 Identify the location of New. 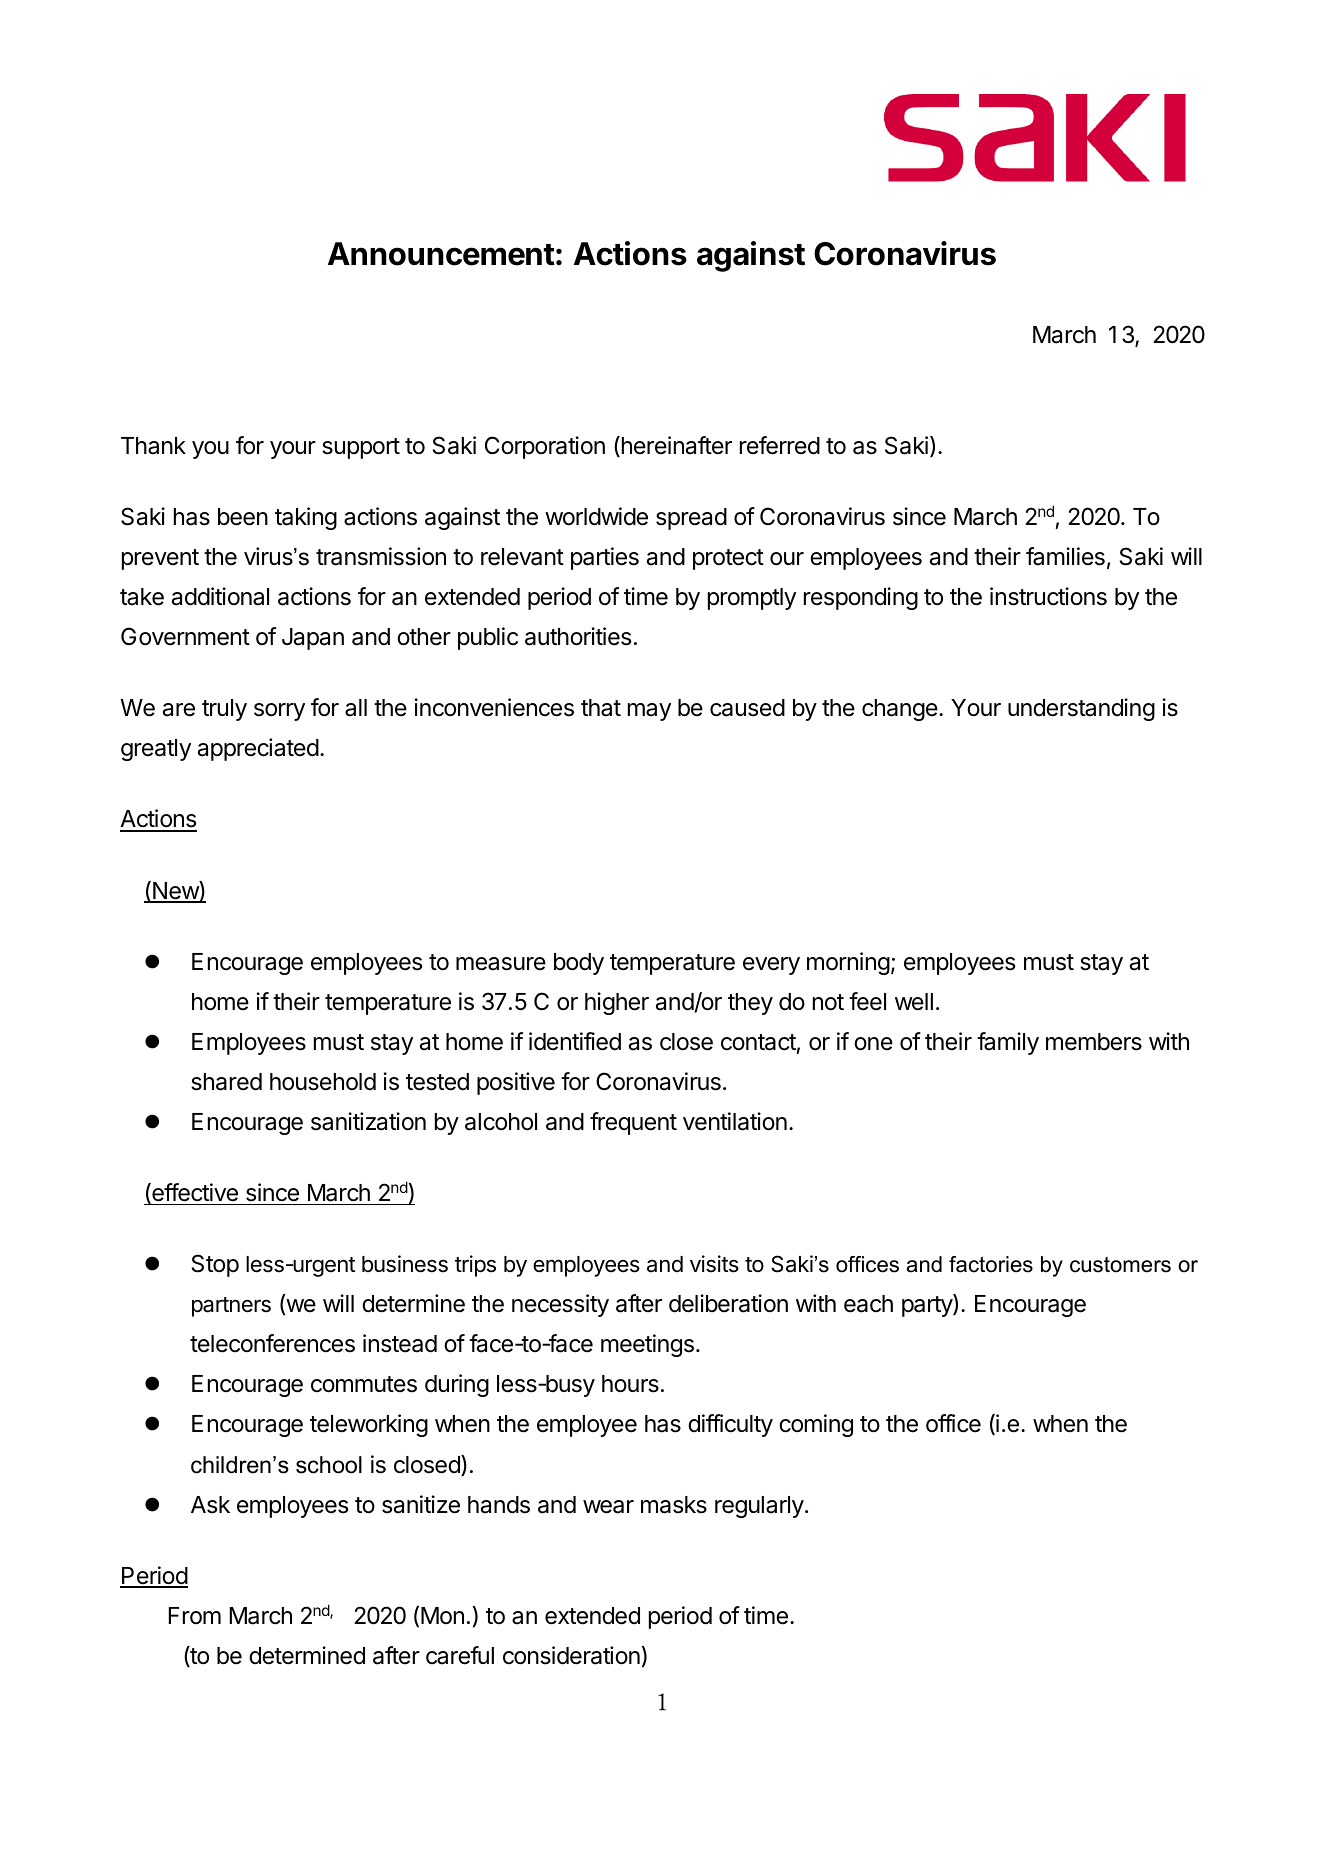
(175, 891).
